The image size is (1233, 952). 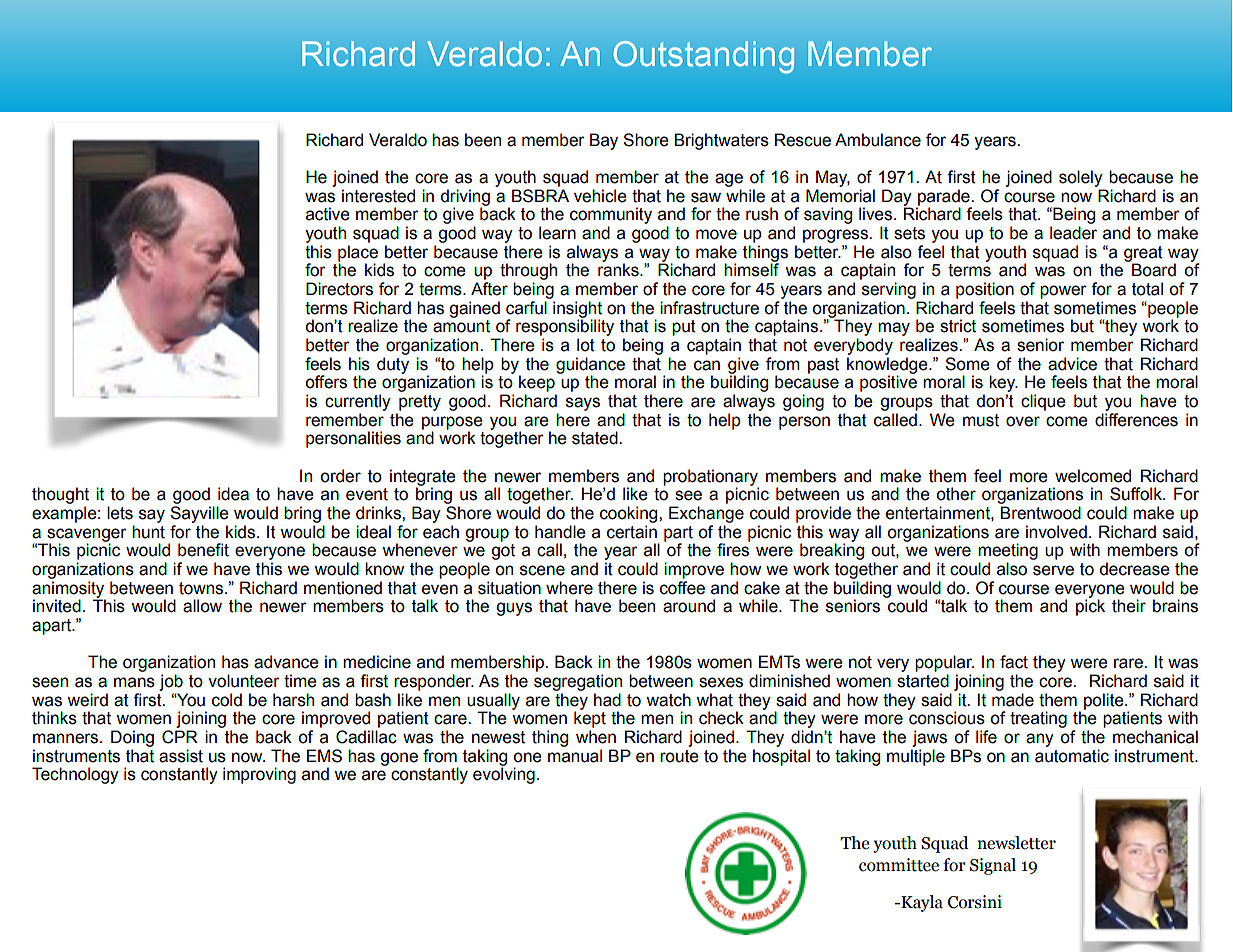 What do you see at coordinates (878, 140) in the screenshot?
I see `Ambulance` at bounding box center [878, 140].
